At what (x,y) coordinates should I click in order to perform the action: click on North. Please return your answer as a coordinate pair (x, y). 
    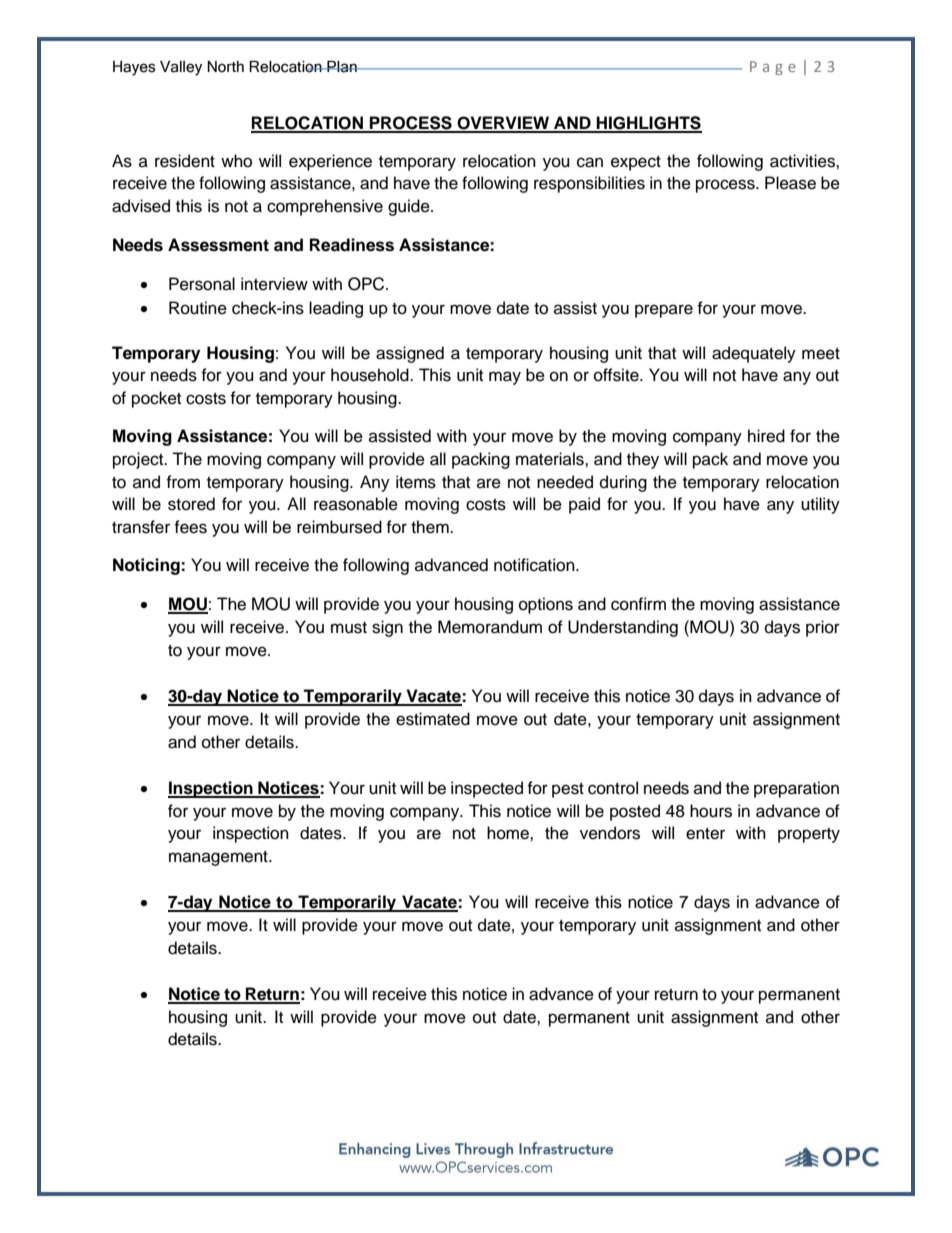
    Looking at the image, I should click on (225, 67).
